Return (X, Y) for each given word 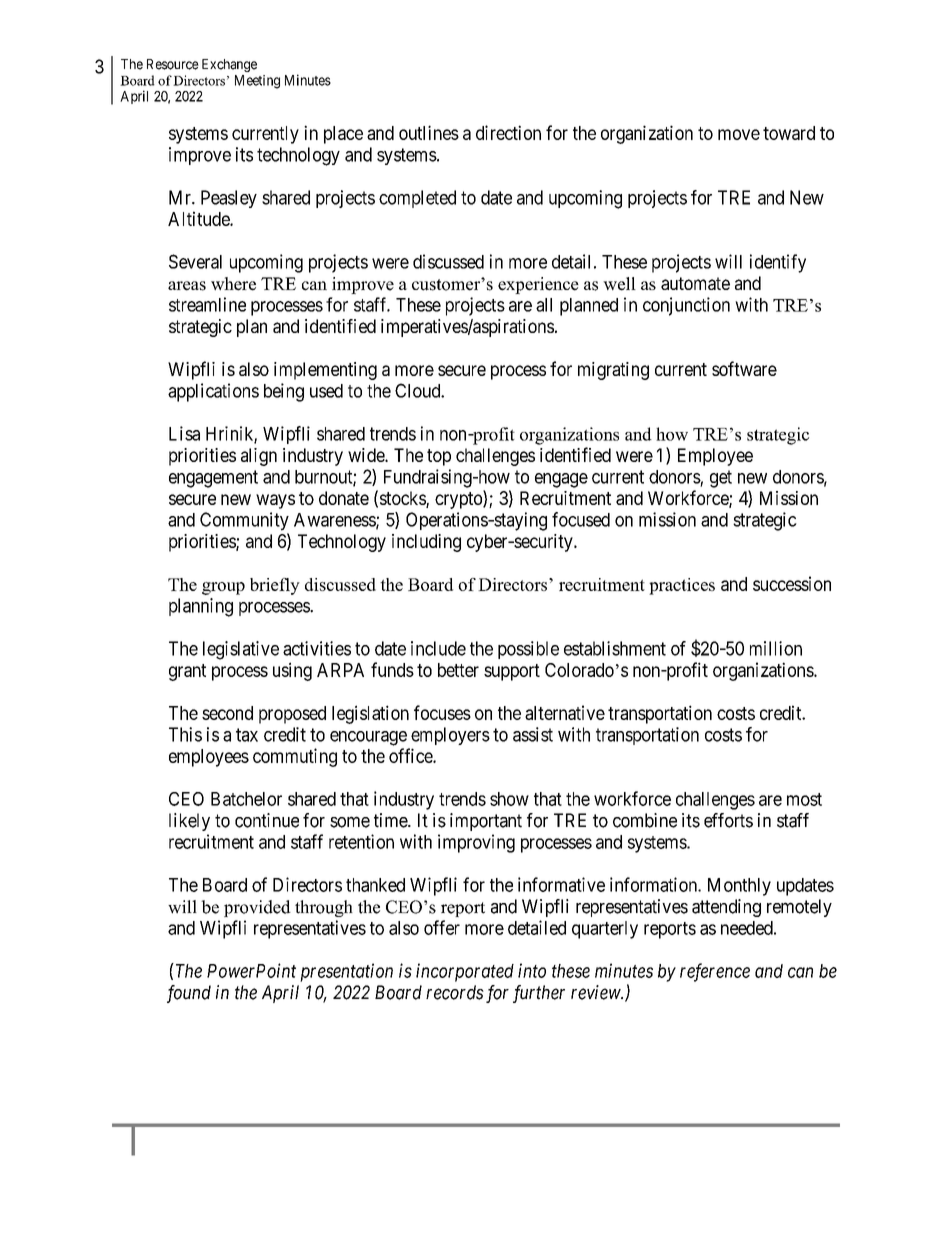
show (509, 799)
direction (508, 132)
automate (695, 283)
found (189, 994)
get (721, 479)
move (739, 134)
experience (538, 285)
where (233, 284)
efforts (728, 820)
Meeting (257, 82)
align (259, 457)
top (439, 457)
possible (528, 650)
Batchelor (246, 799)
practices (682, 586)
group (223, 588)
